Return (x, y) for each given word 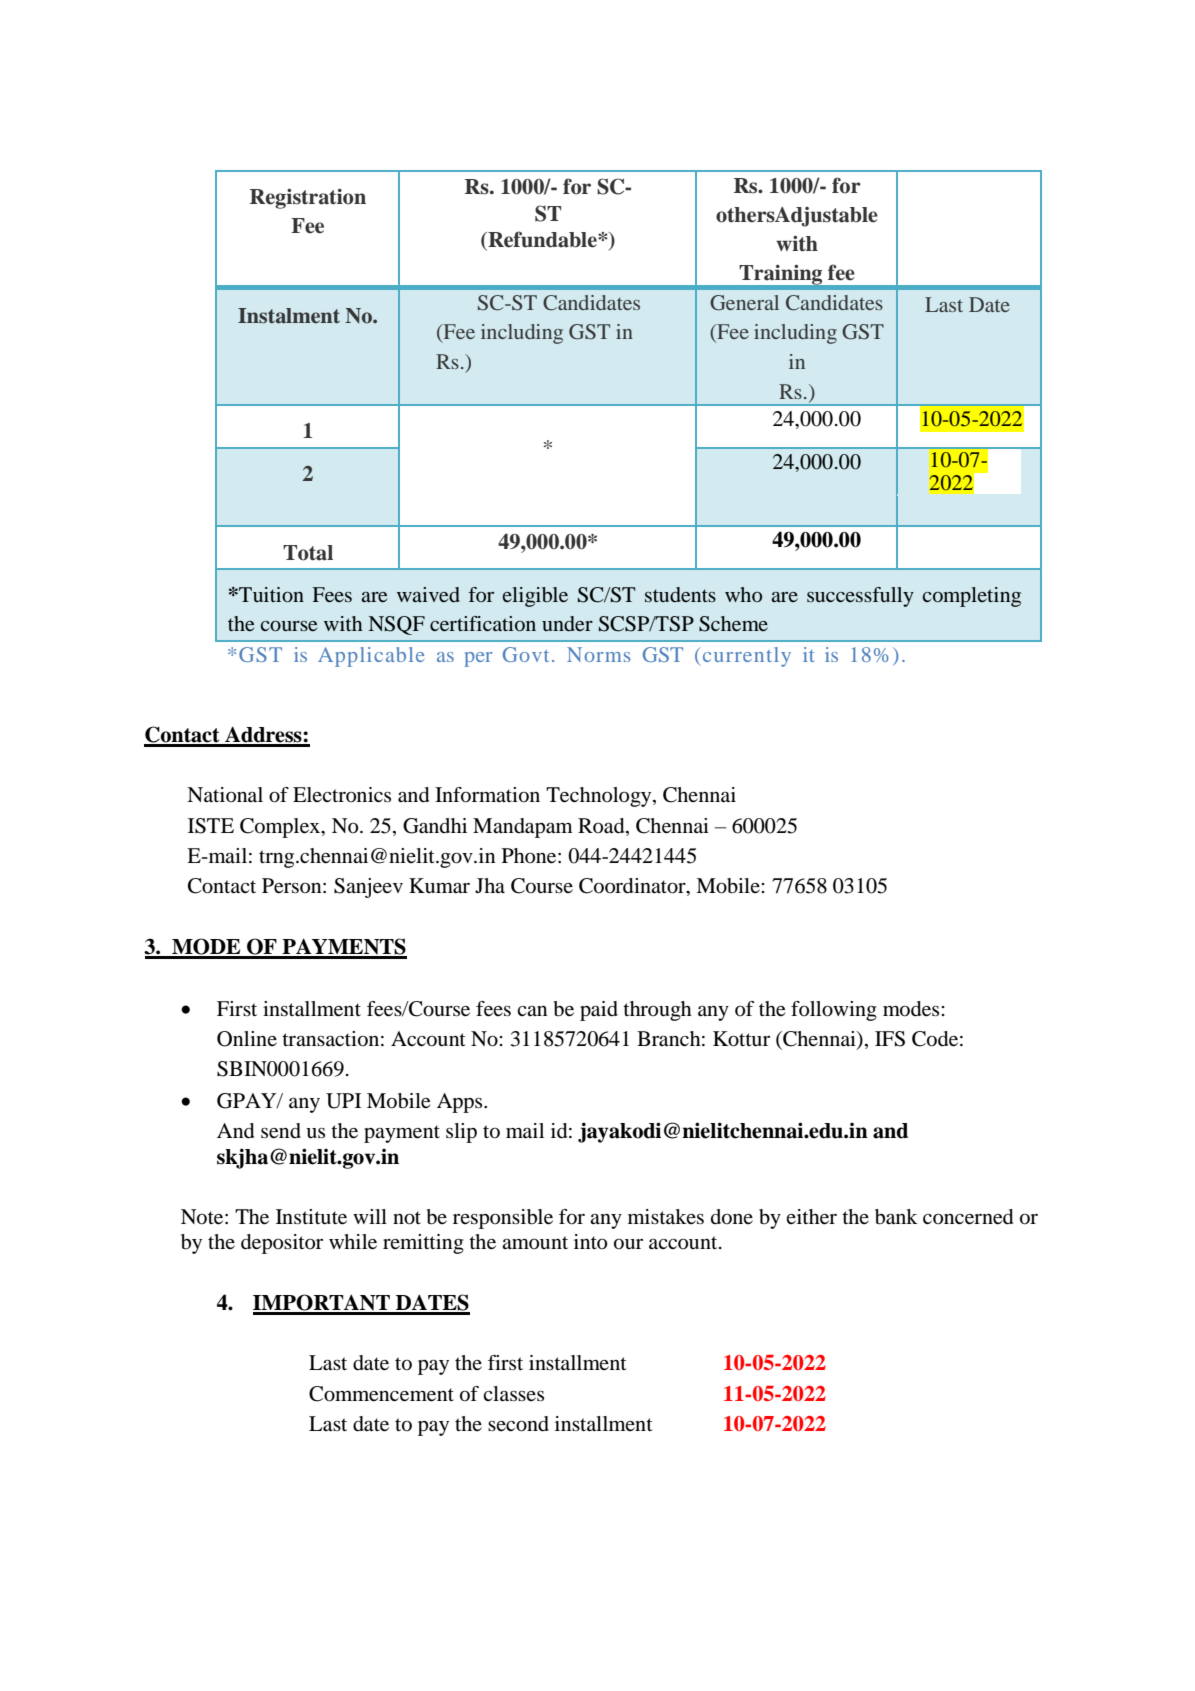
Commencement (381, 1394)
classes (513, 1393)
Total (308, 553)
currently (747, 657)
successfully (860, 597)
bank (896, 1217)
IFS (890, 1039)
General (744, 303)
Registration (308, 198)
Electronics (342, 795)
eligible (535, 597)
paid (599, 1011)
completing (971, 597)
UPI (343, 1101)
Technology (600, 797)
